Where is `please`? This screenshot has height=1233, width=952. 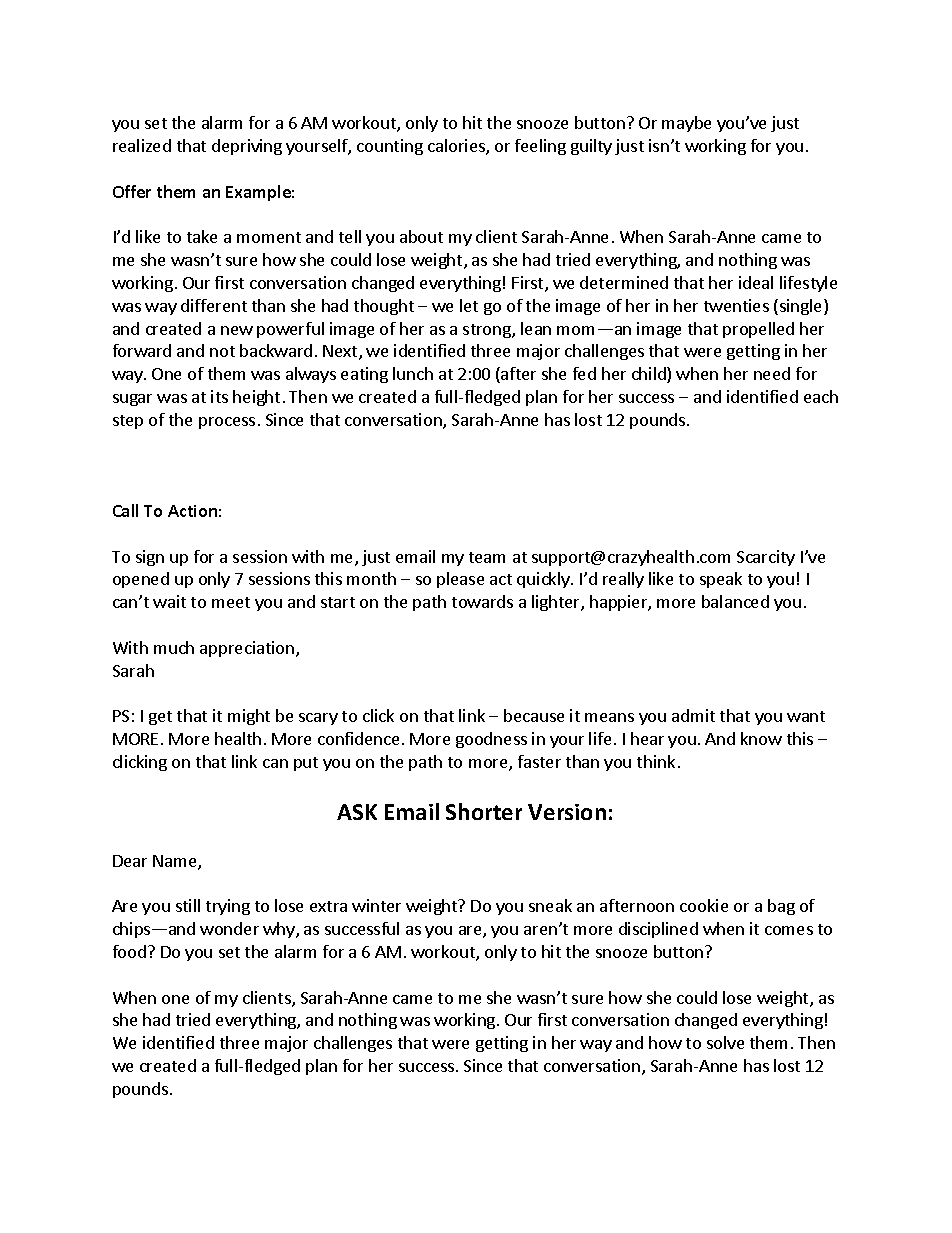 please is located at coordinates (460, 580).
